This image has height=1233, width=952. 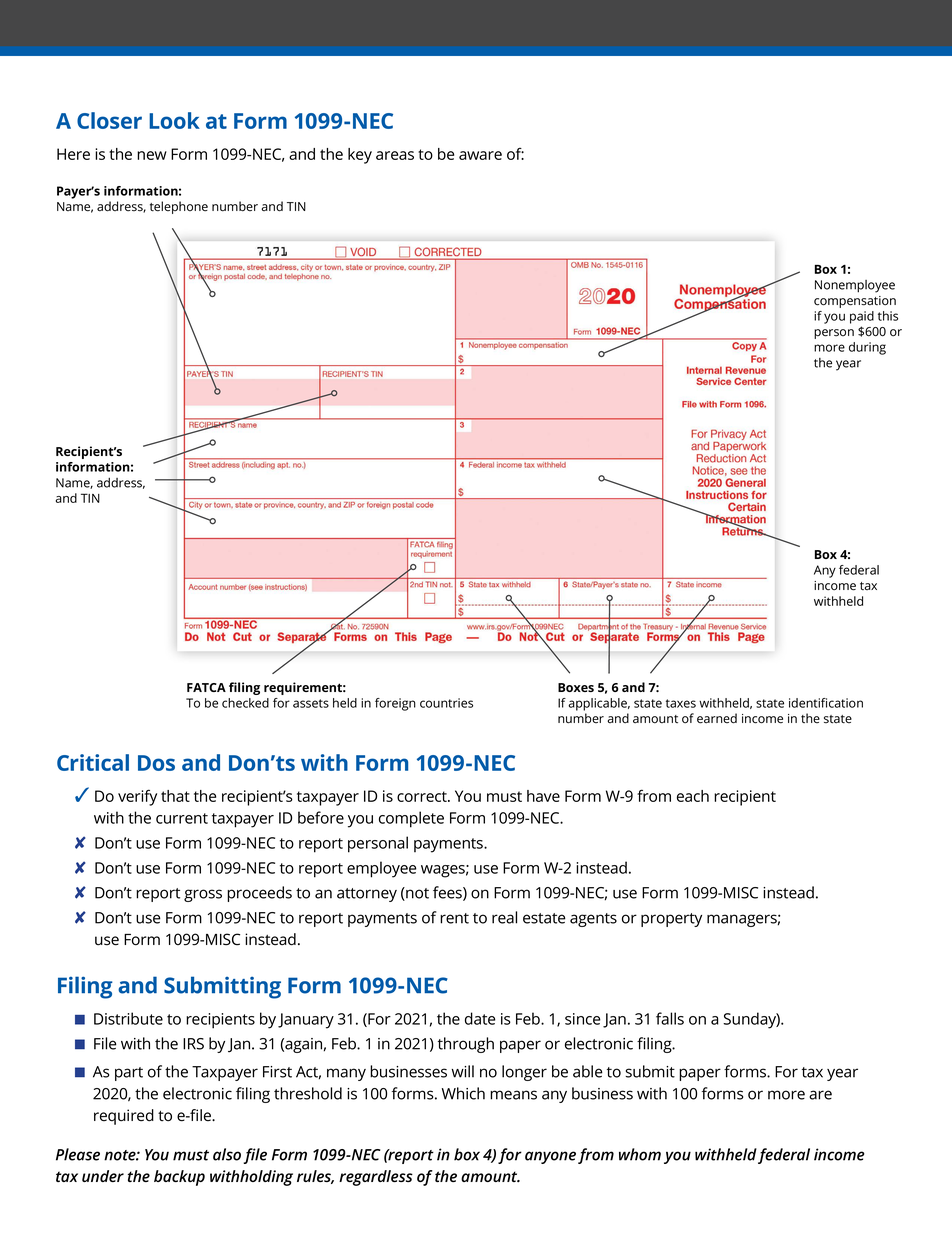 I want to click on aware, so click(x=480, y=155).
